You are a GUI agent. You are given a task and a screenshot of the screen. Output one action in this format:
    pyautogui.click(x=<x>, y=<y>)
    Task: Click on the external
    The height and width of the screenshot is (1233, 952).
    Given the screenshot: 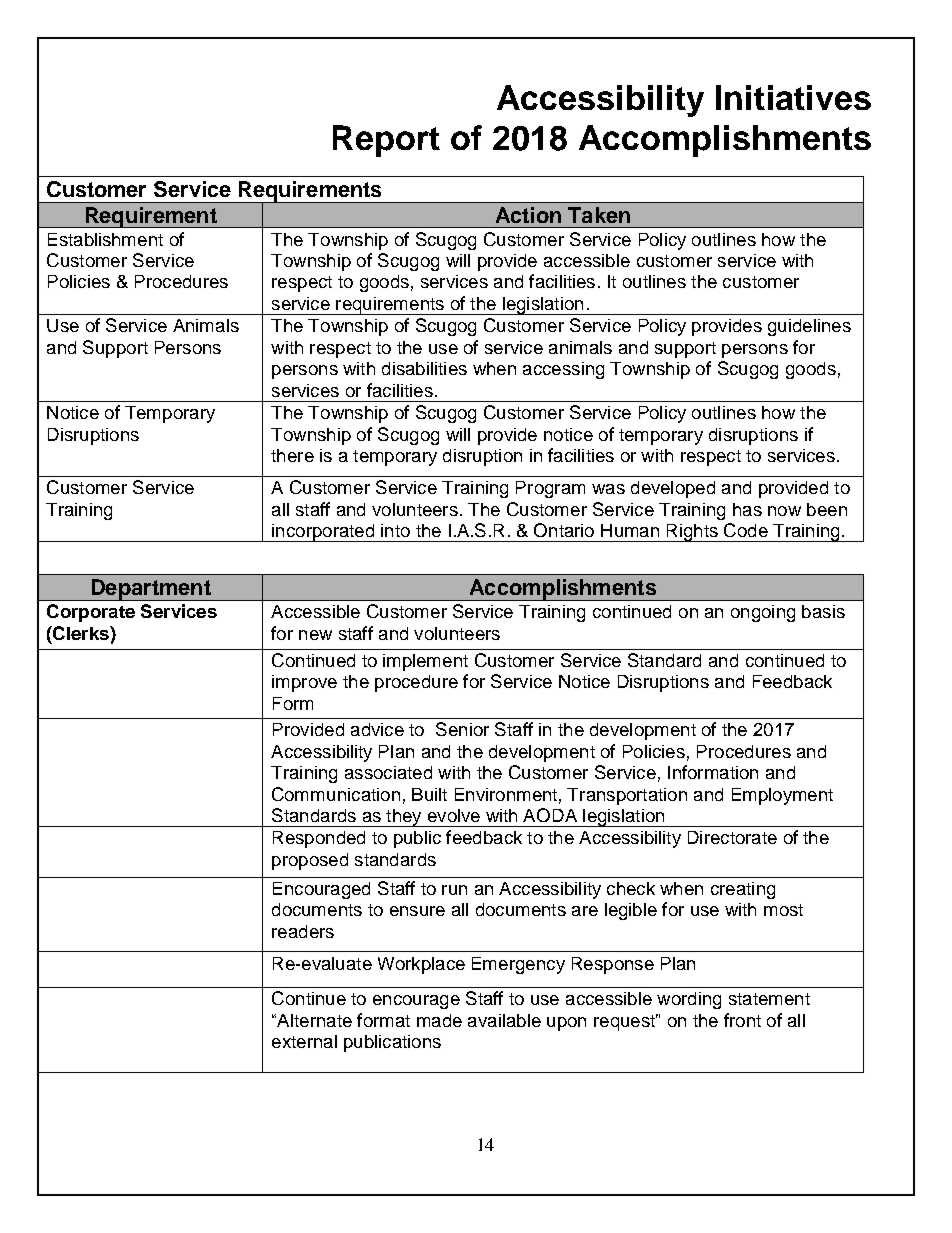 What is the action you would take?
    pyautogui.click(x=304, y=1041)
